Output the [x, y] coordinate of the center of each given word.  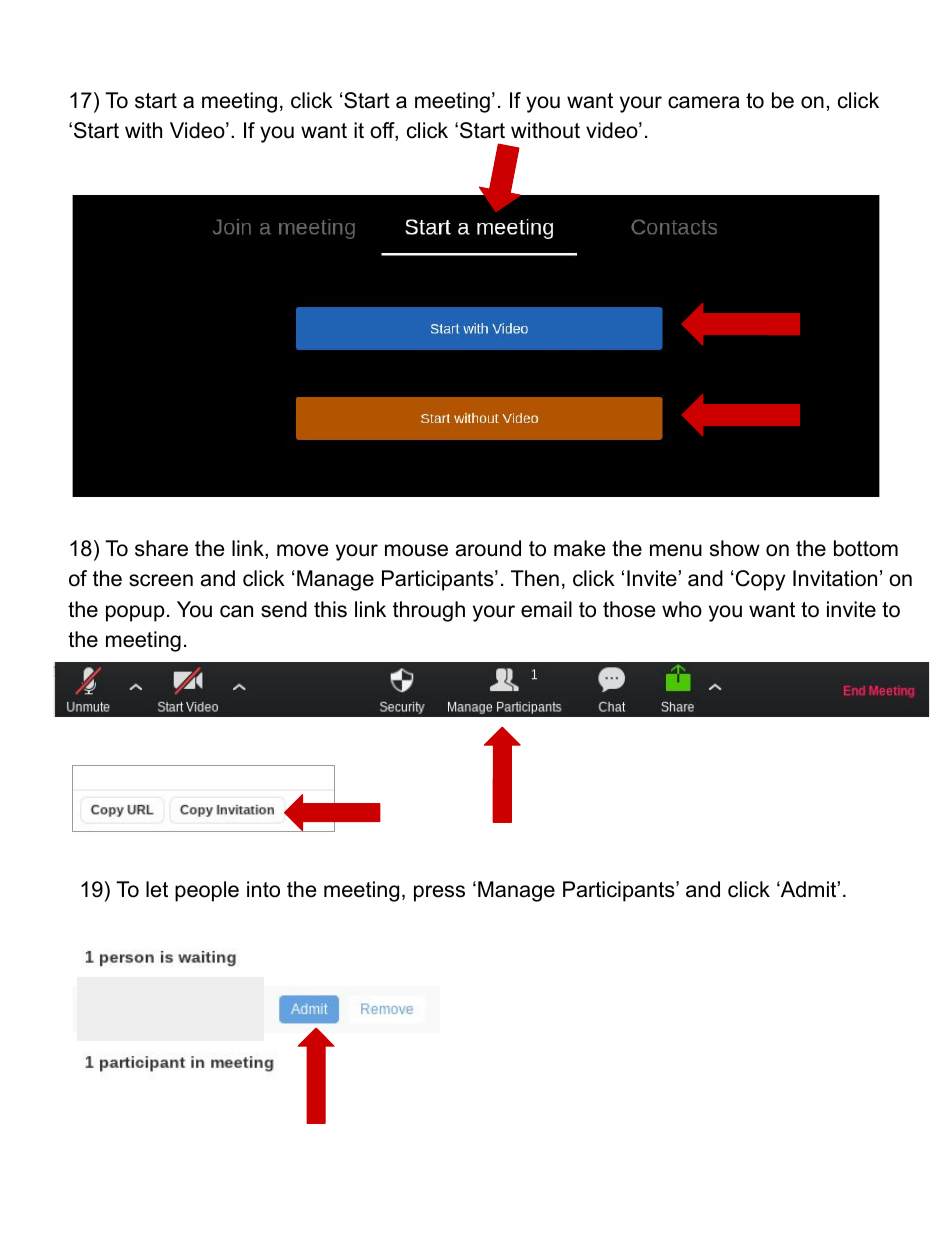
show [735, 548]
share [161, 548]
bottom [866, 548]
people [207, 891]
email [546, 609]
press [439, 893]
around [488, 548]
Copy [760, 580]
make [579, 548]
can [236, 611]
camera [704, 102]
